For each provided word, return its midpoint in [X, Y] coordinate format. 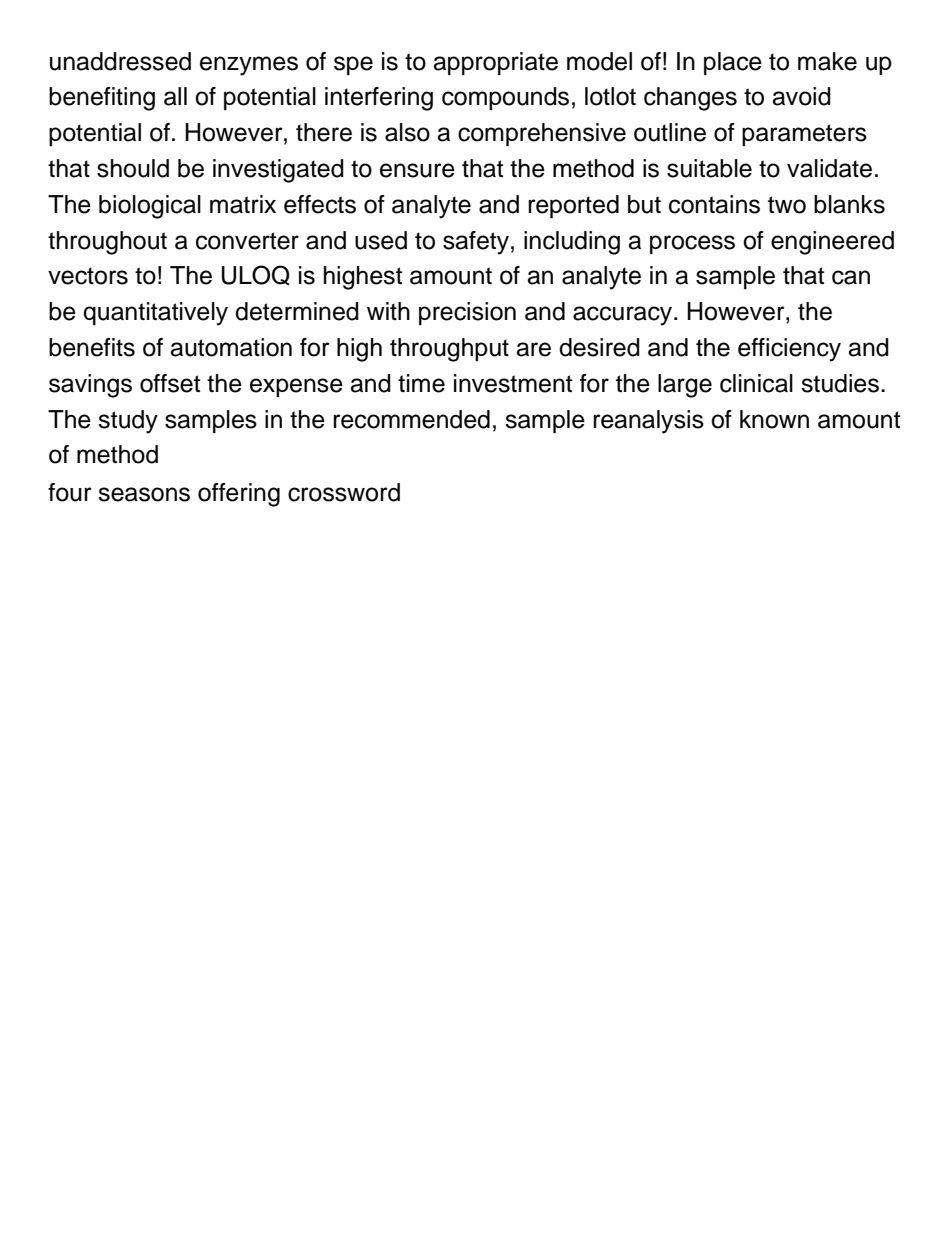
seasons [144, 494]
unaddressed [120, 61]
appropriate [495, 63]
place [733, 63]
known [774, 419]
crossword [344, 492]
